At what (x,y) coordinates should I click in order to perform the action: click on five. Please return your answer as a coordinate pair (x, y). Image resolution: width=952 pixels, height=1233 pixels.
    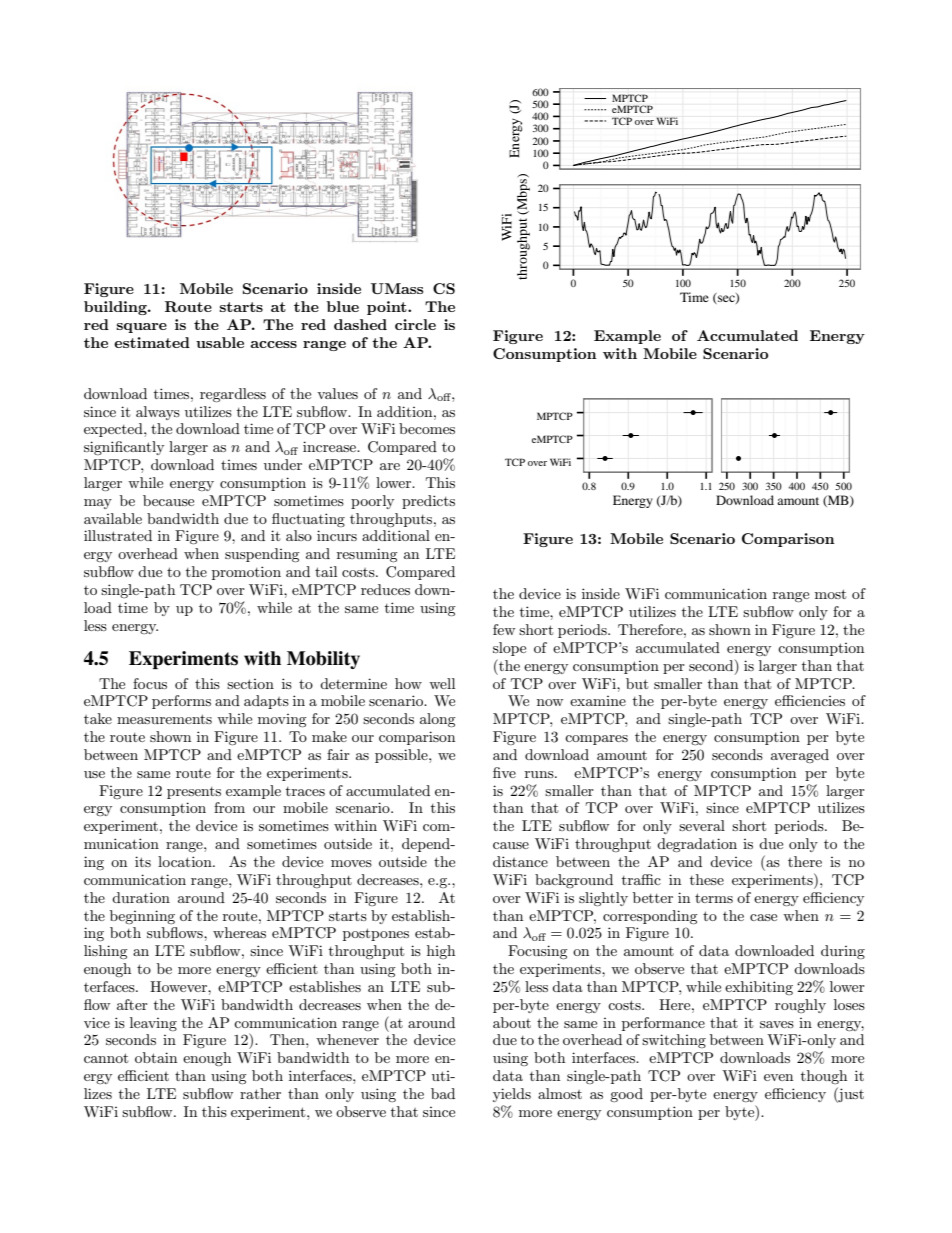
    Looking at the image, I should click on (504, 772).
